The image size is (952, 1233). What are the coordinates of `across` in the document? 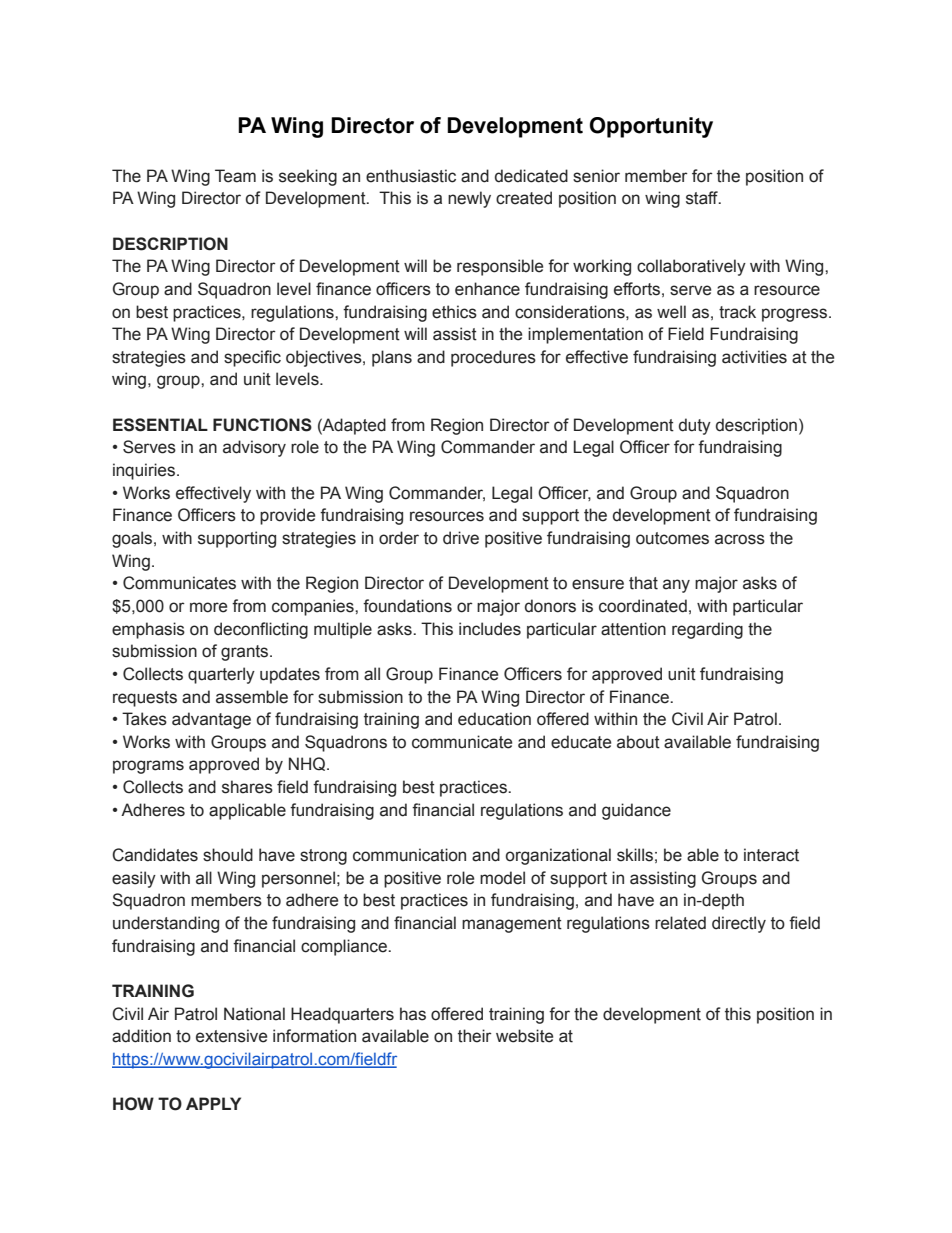 It's located at (740, 539).
